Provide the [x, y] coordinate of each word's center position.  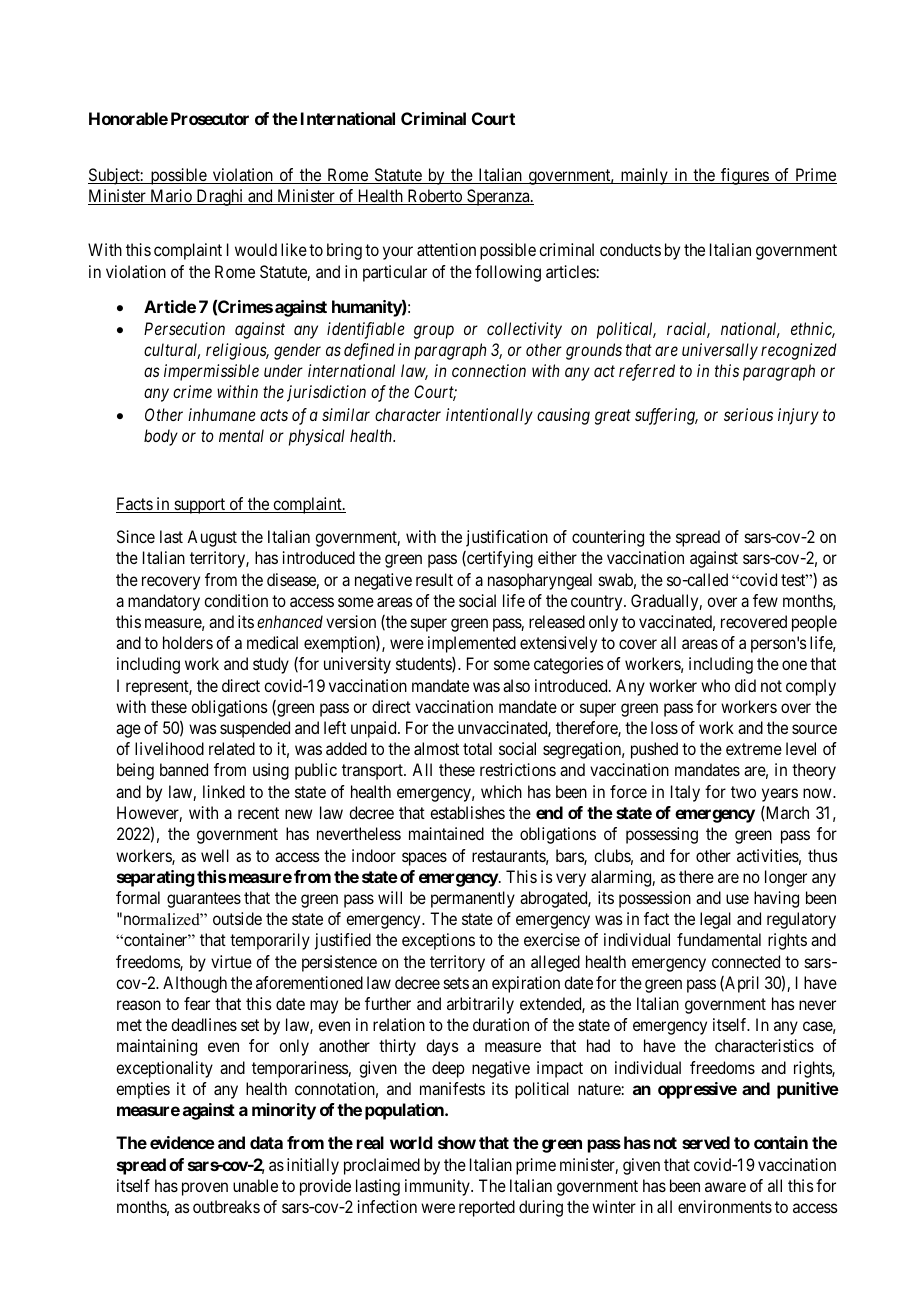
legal [715, 920]
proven [205, 1189]
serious [748, 414]
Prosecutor [210, 118]
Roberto [434, 197]
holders [188, 642]
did [745, 685]
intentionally [489, 416]
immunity [438, 1187]
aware [725, 1187]
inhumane [222, 414]
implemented [472, 644]
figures [744, 176]
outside [237, 918]
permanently [473, 899]
